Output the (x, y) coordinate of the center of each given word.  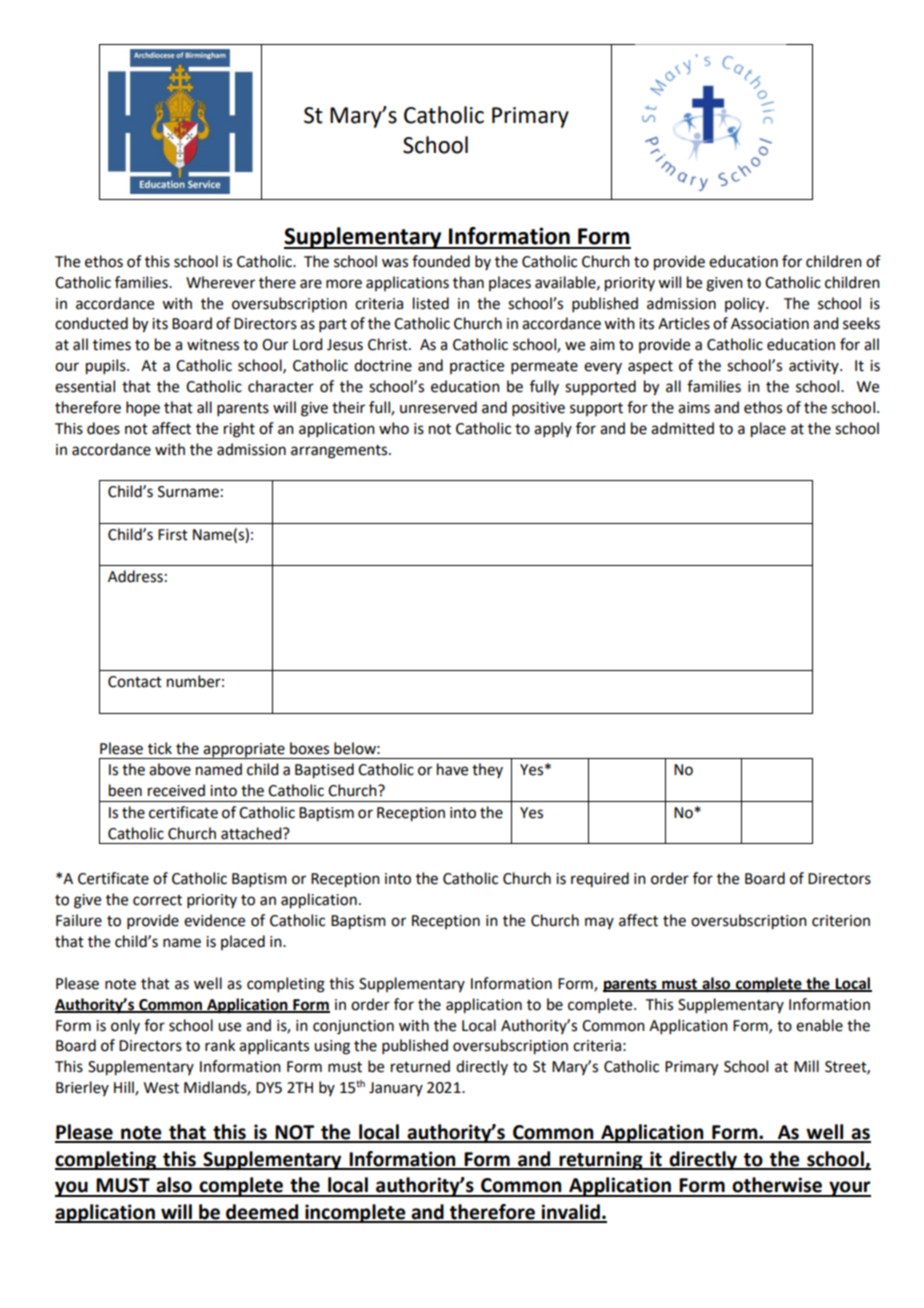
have (452, 769)
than (468, 282)
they (487, 770)
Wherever (220, 282)
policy (746, 304)
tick (160, 748)
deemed (262, 1213)
